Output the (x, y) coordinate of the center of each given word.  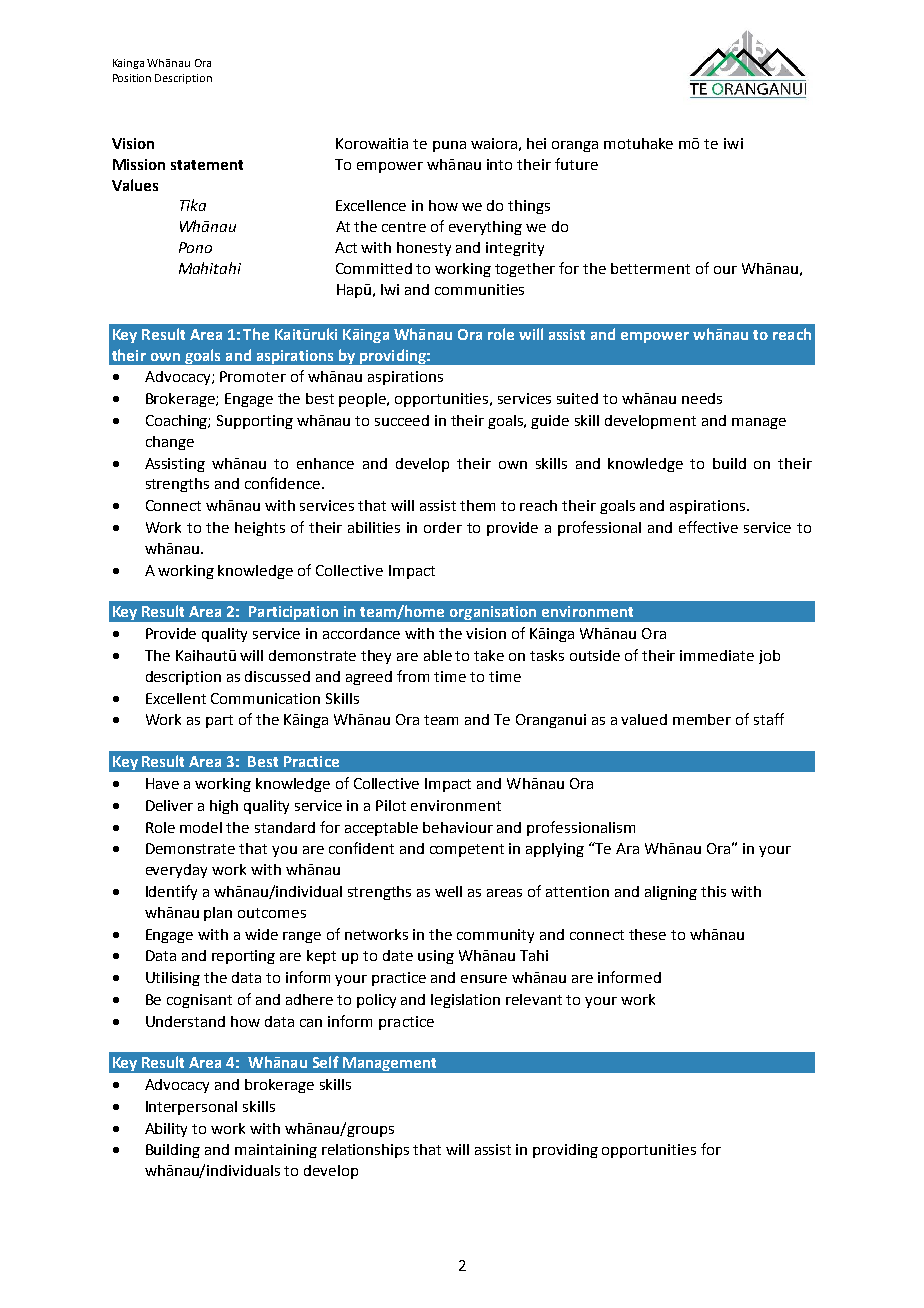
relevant (534, 999)
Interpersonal (191, 1108)
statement (207, 165)
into (499, 164)
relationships (365, 1151)
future (576, 164)
